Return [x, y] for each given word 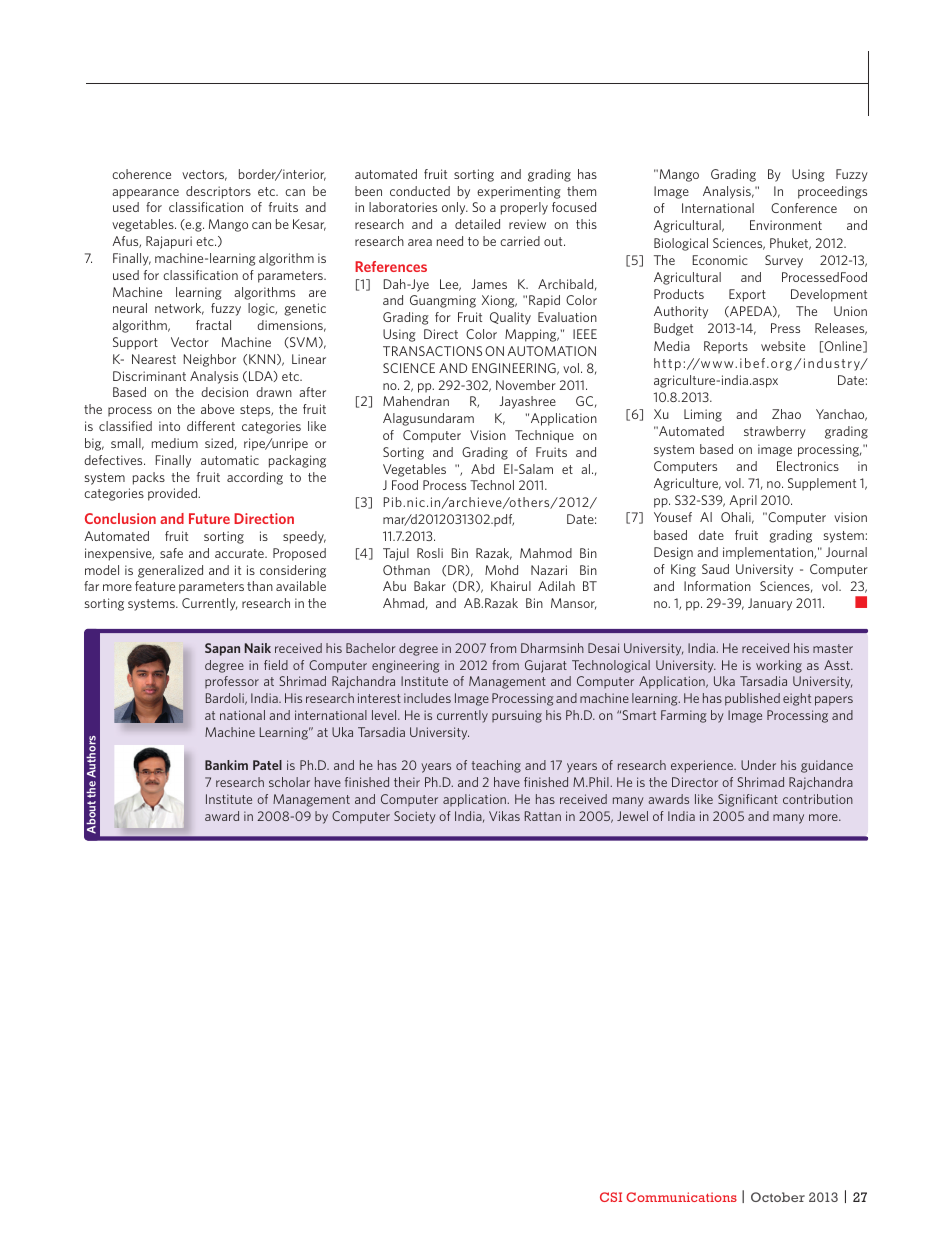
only [455, 208]
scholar [289, 782]
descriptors [218, 192]
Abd [482, 469]
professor [232, 682]
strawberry [775, 432]
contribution [818, 799]
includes [427, 698]
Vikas [504, 816]
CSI [611, 1197]
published [752, 699]
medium [175, 443]
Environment [786, 225]
